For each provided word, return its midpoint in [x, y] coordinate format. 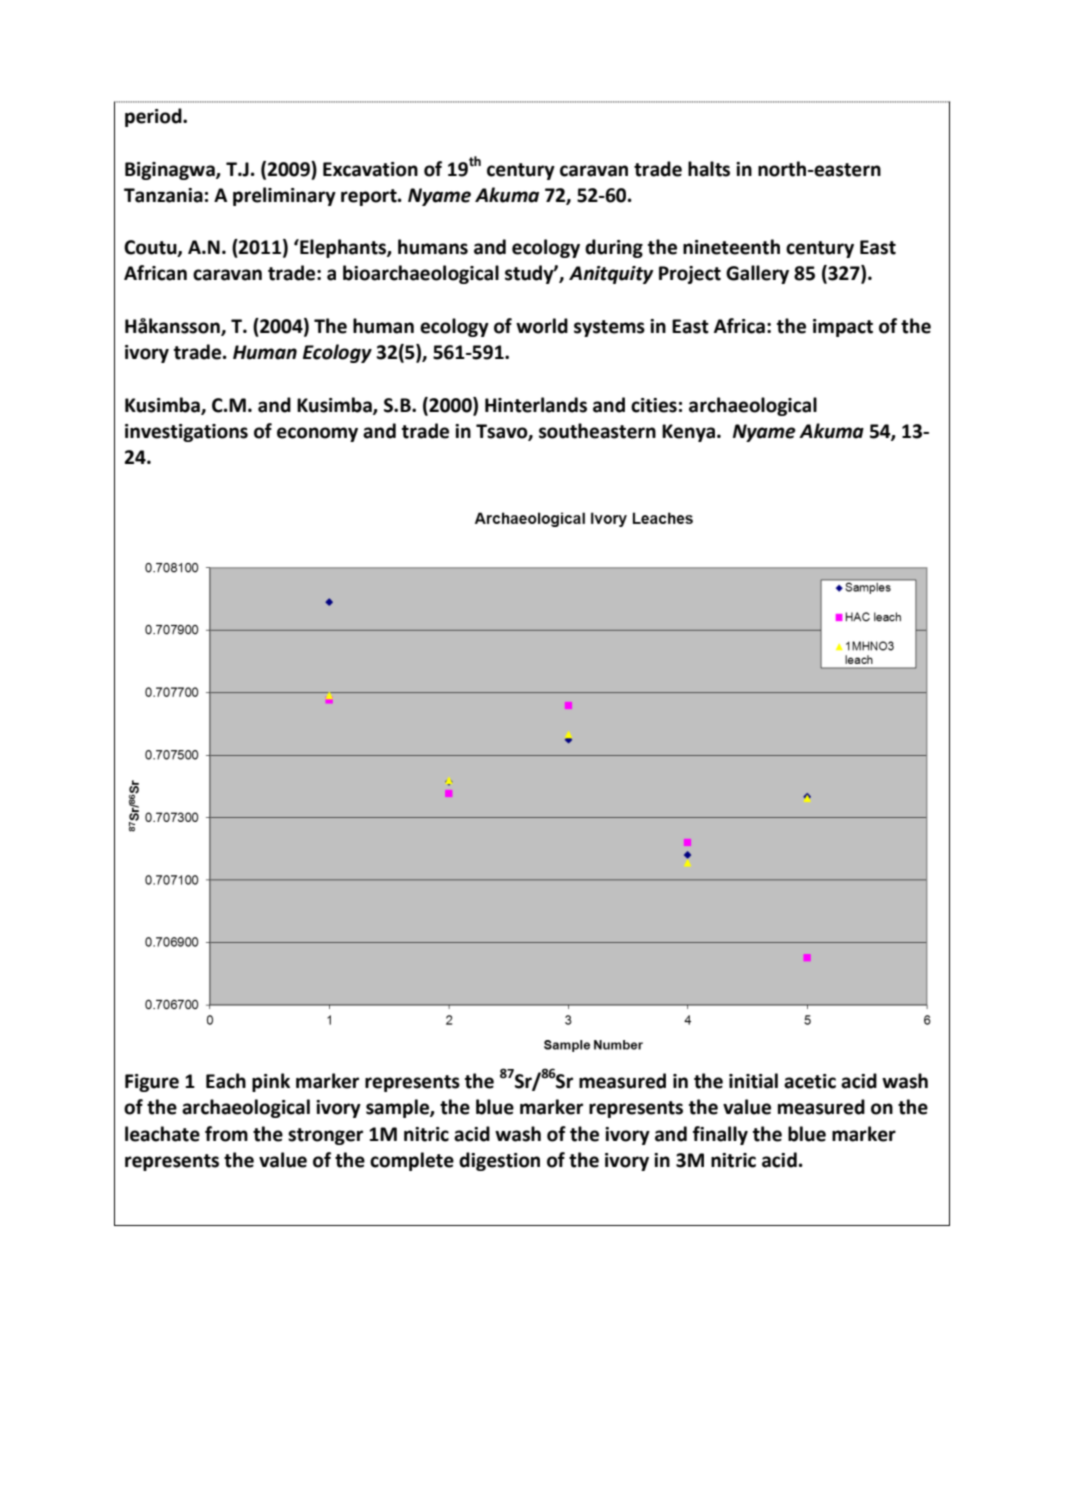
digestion [499, 1161]
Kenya [690, 433]
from [226, 1134]
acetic [810, 1081]
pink [271, 1082]
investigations [186, 433]
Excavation [370, 169]
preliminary [284, 196]
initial [753, 1081]
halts [709, 169]
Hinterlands [536, 405]
